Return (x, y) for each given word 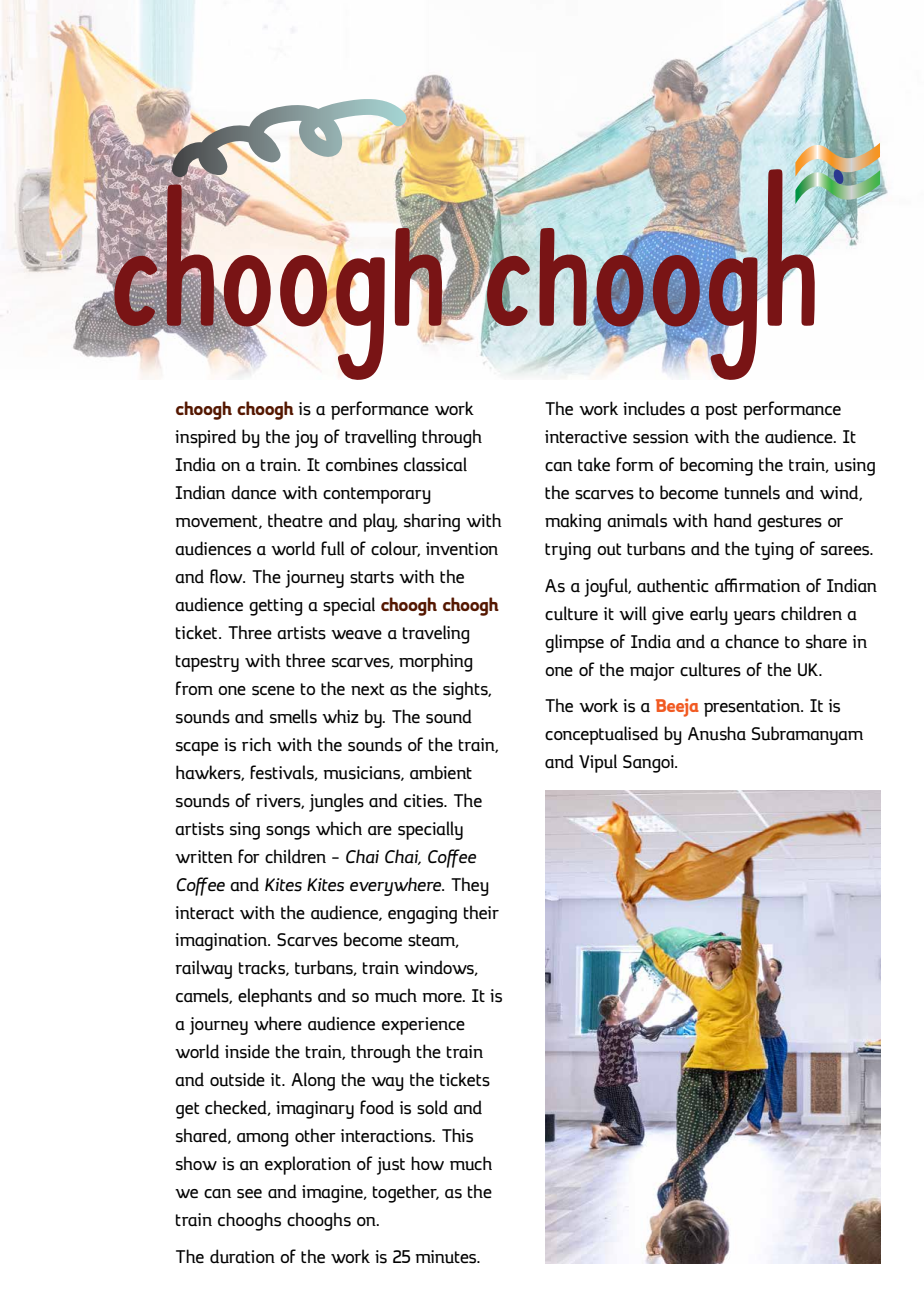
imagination (222, 942)
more (443, 997)
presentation (753, 708)
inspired (205, 438)
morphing (435, 662)
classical (435, 464)
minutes (447, 1257)
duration (242, 1256)
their (481, 912)
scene (273, 691)
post (721, 411)
